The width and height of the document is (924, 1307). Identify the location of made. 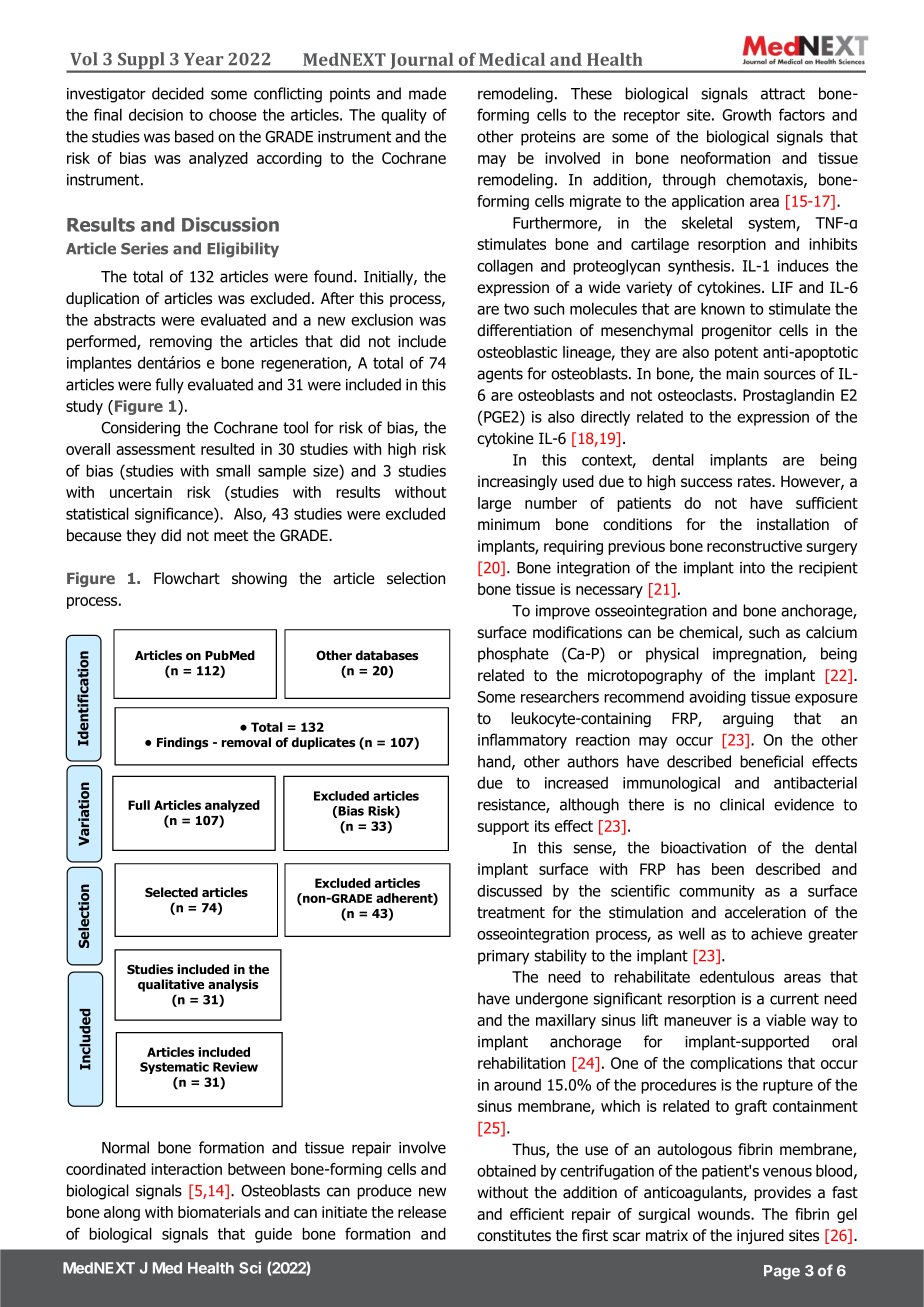
(427, 93).
